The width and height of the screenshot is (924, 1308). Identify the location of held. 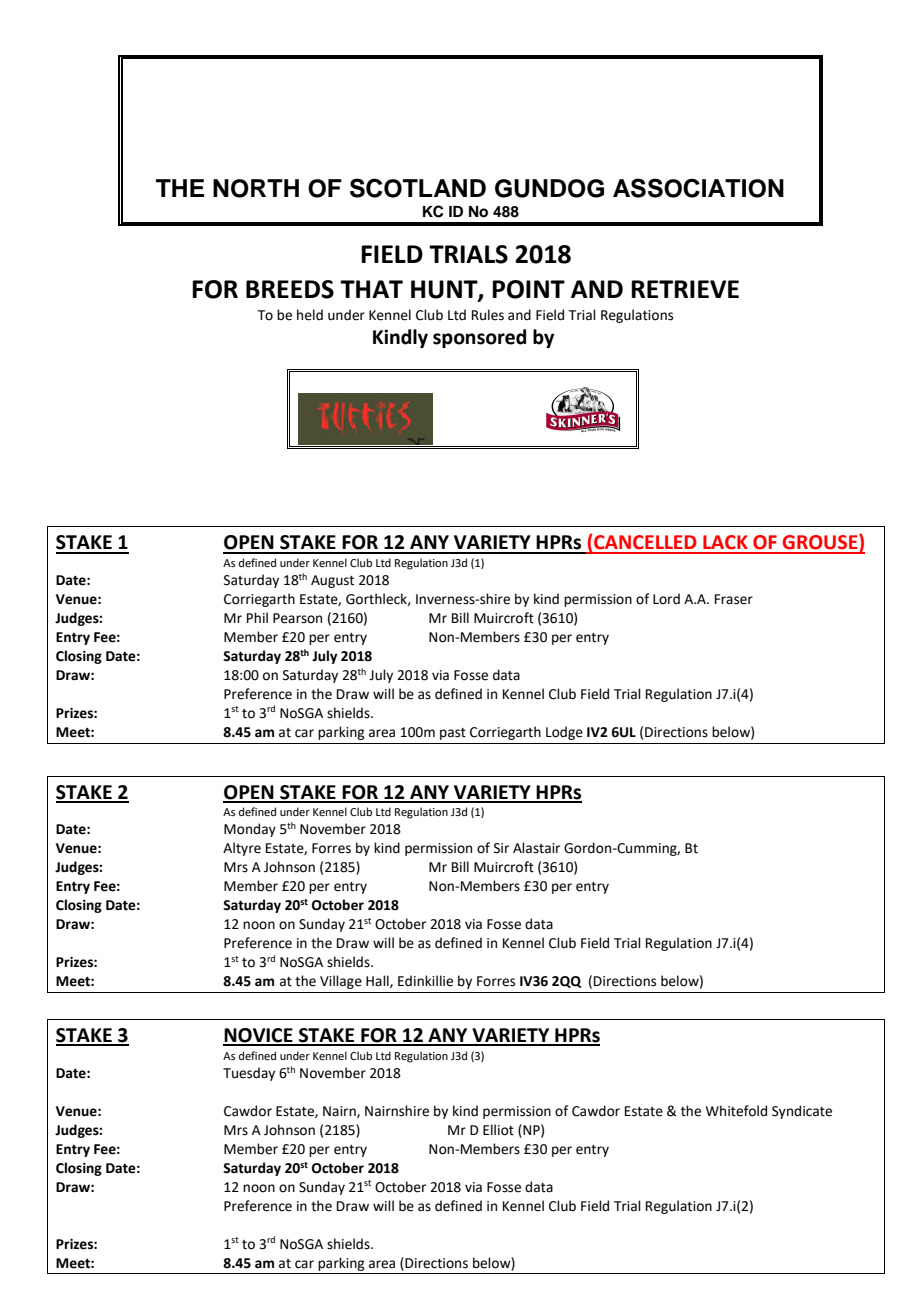
(310, 315).
